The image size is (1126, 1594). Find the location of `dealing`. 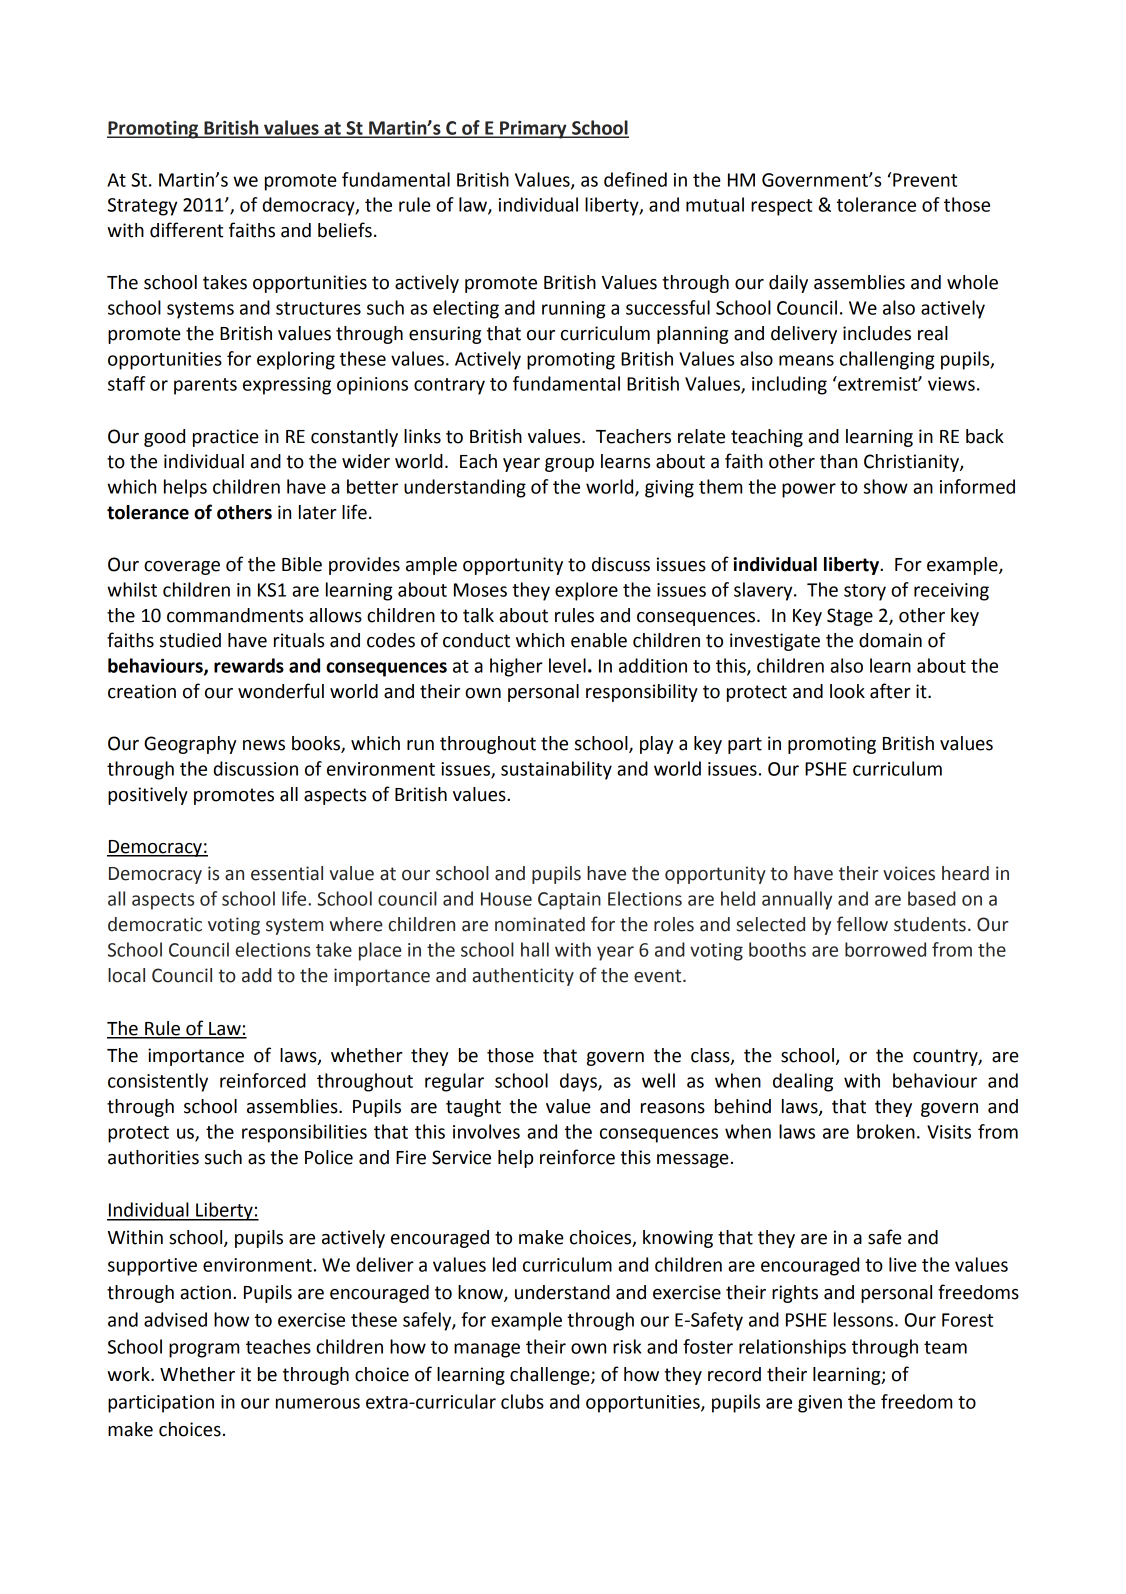

dealing is located at coordinates (803, 1082).
